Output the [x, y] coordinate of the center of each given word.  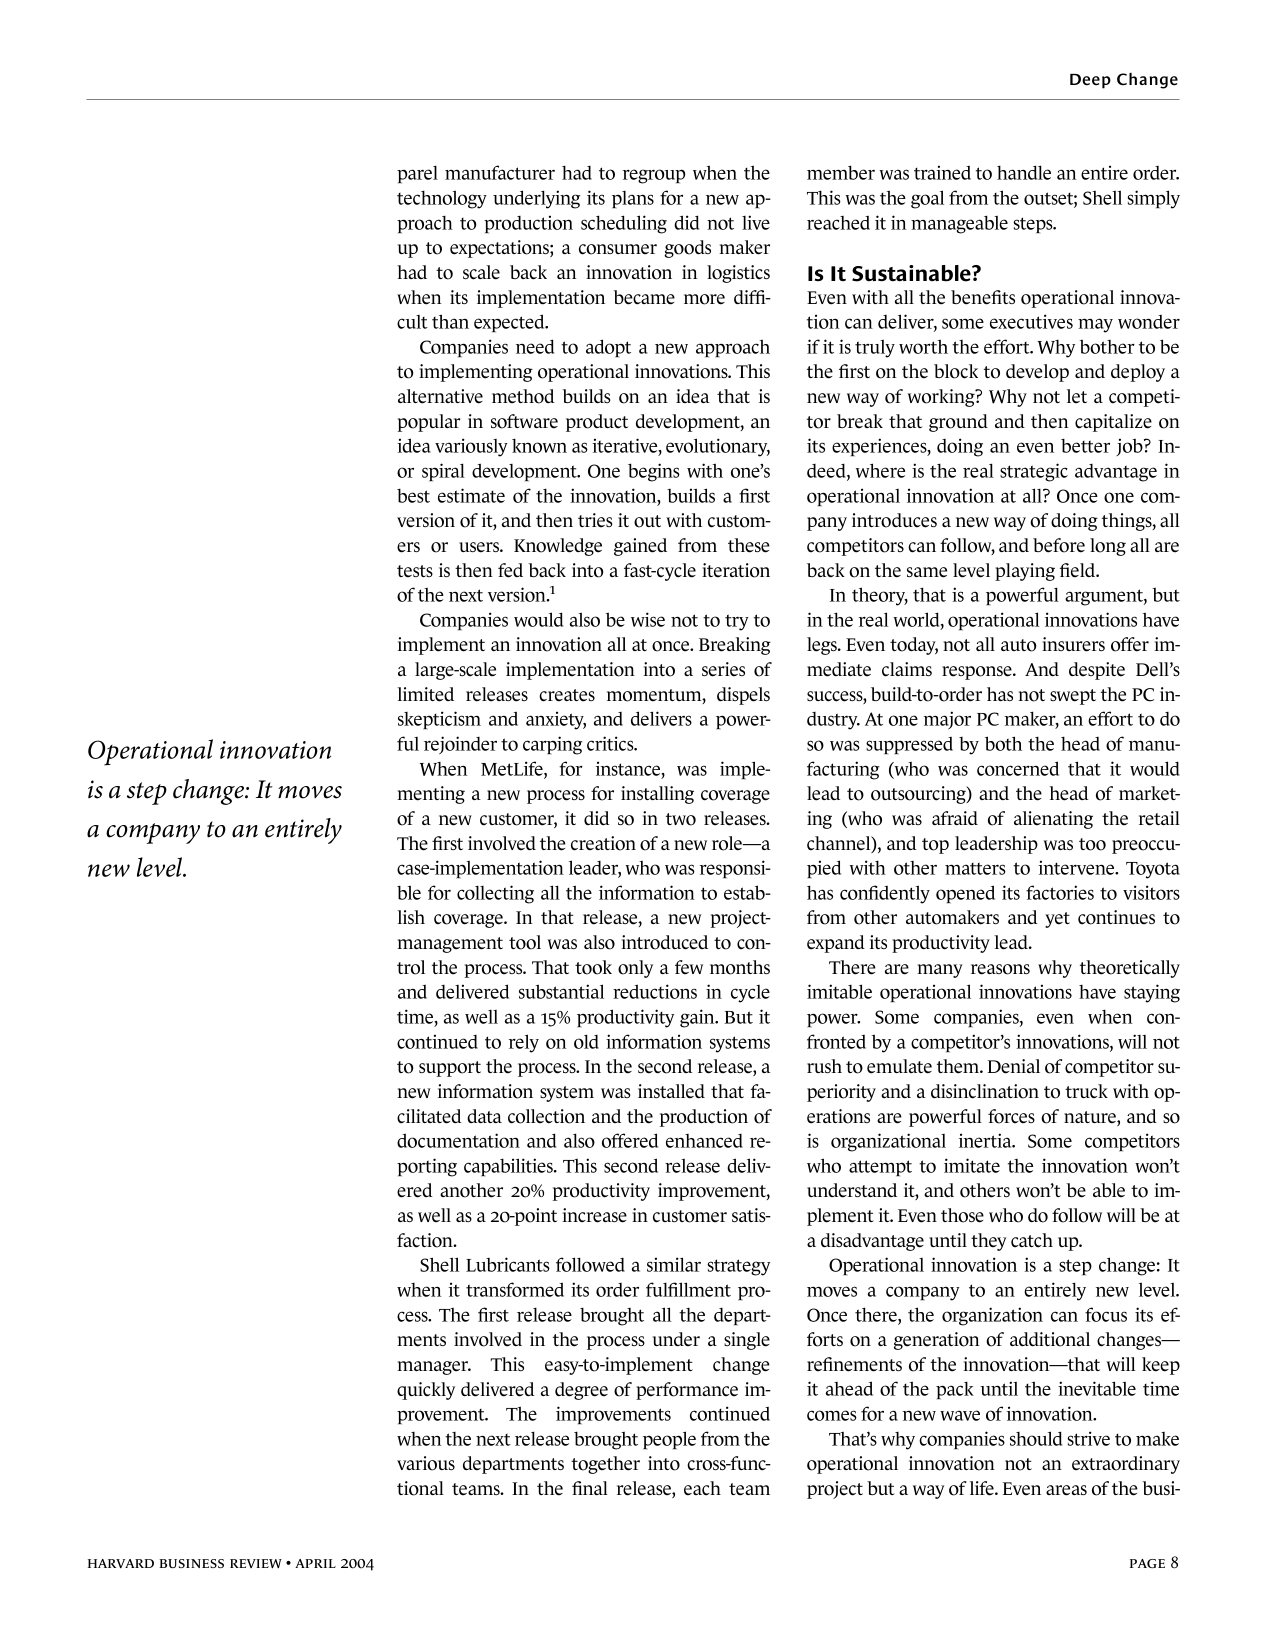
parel [417, 174]
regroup [654, 176]
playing [1025, 572]
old [586, 1041]
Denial [1013, 1066]
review [256, 1564]
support [450, 1069]
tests [415, 571]
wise [648, 619]
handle [1024, 172]
